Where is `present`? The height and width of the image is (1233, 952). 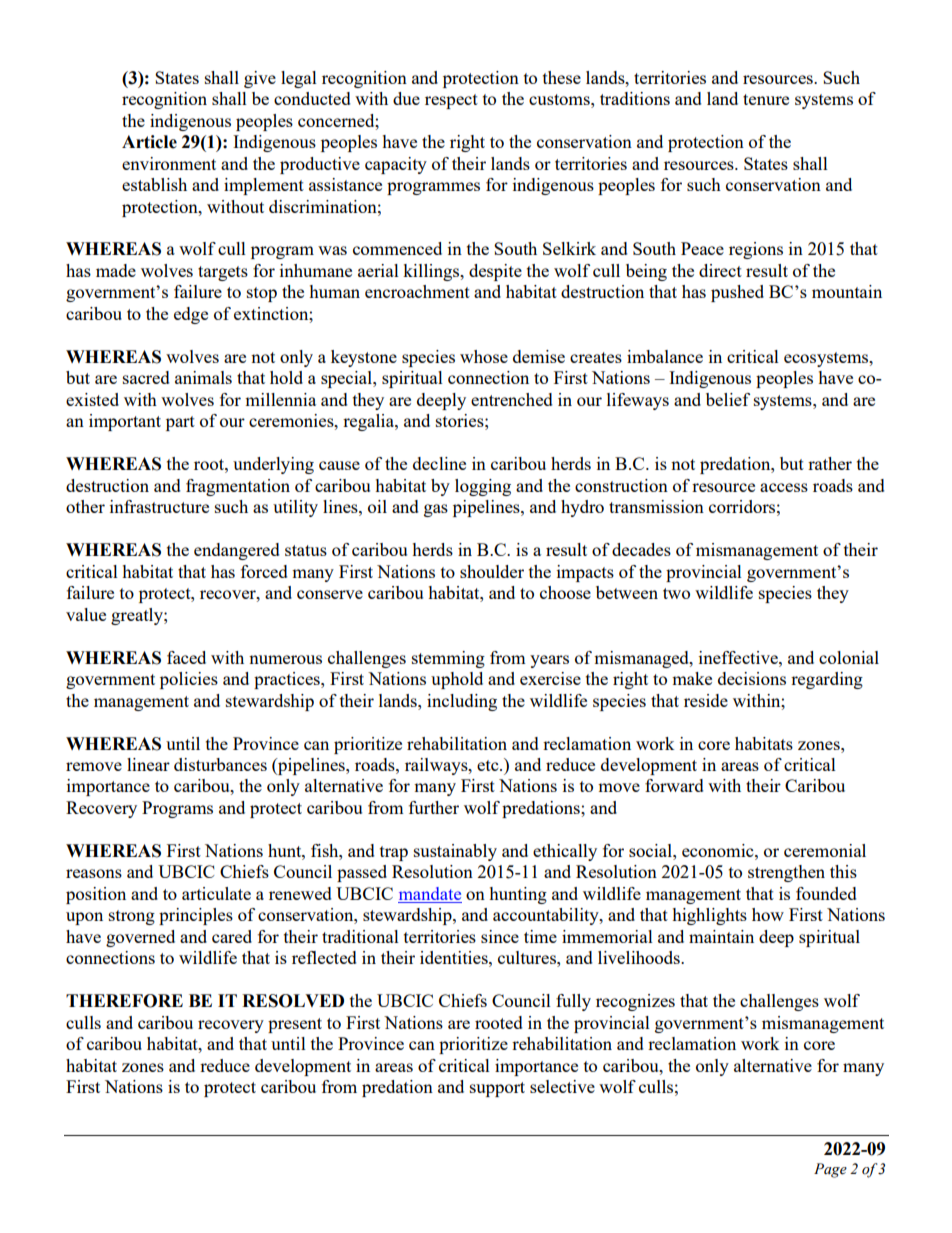 present is located at coordinates (295, 1025).
